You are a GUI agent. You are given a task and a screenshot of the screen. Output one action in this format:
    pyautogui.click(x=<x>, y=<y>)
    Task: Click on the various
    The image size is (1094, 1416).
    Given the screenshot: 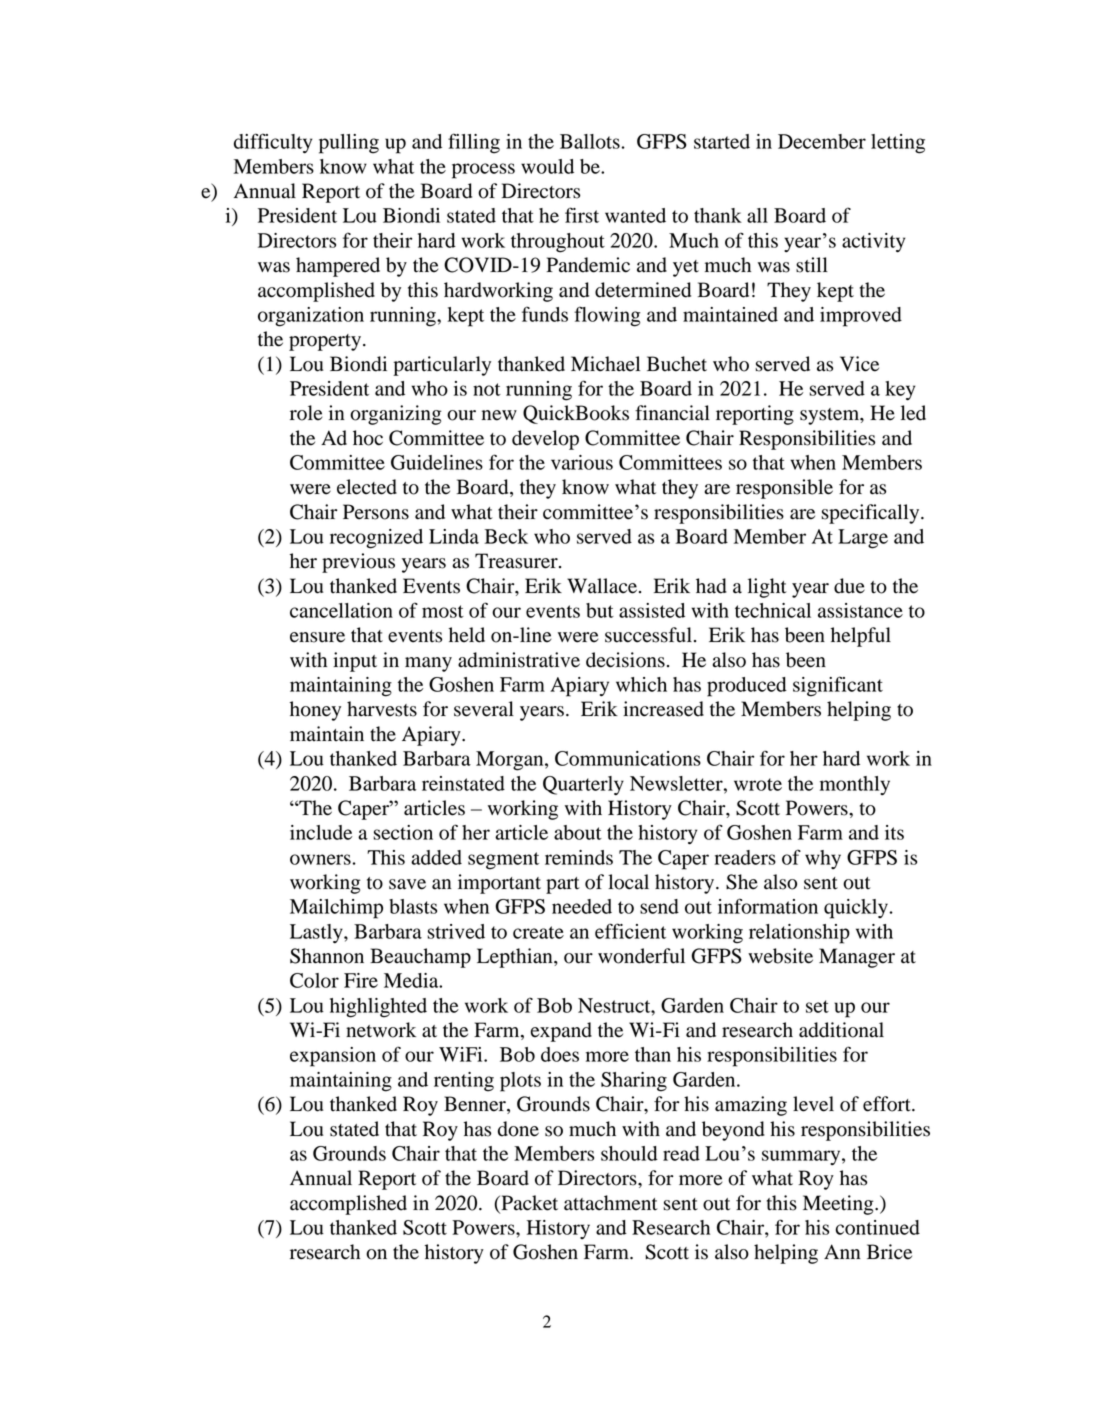 What is the action you would take?
    pyautogui.click(x=582, y=462)
